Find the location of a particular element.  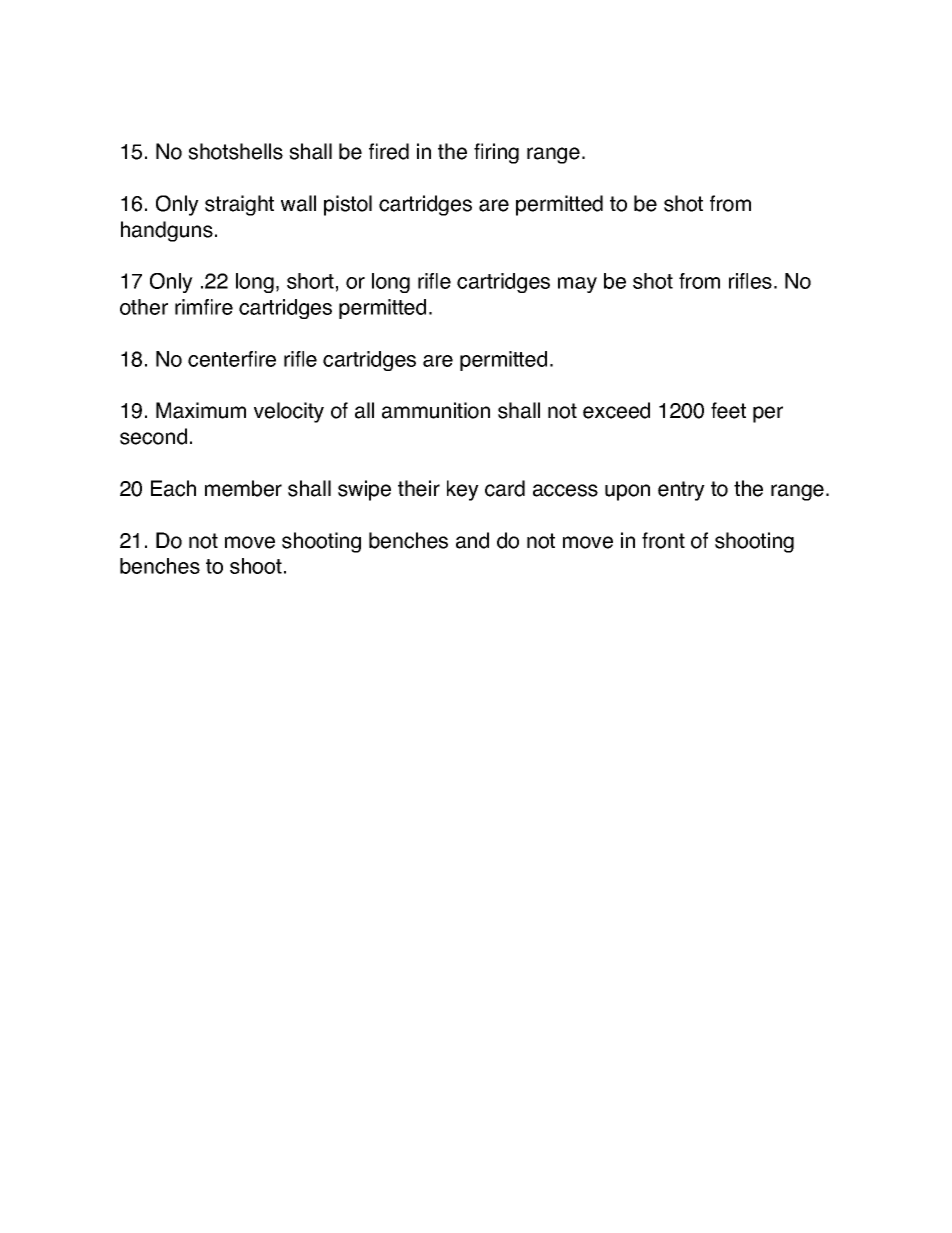

front is located at coordinates (663, 540).
